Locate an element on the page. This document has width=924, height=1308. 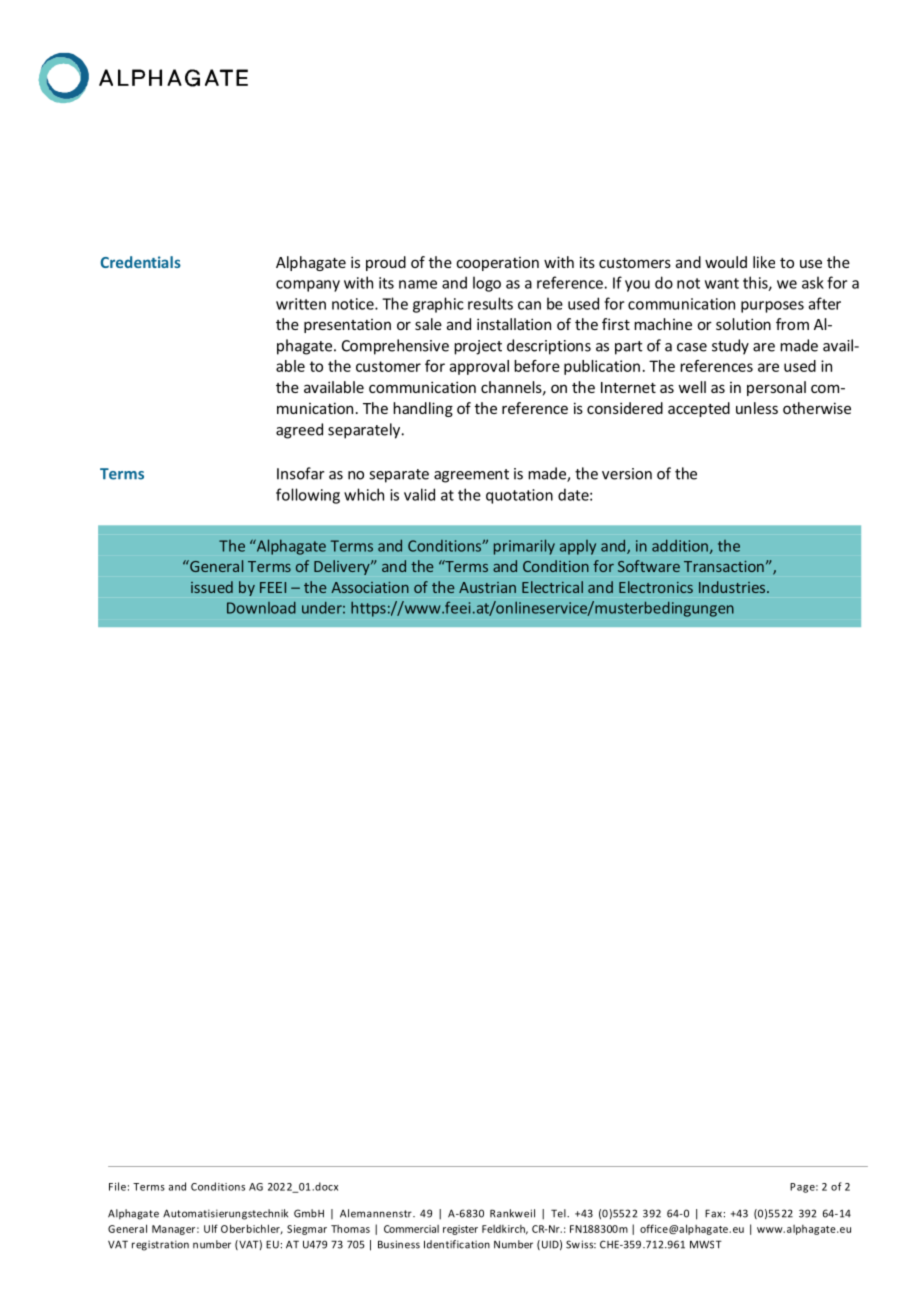
issued is located at coordinates (212, 587).
